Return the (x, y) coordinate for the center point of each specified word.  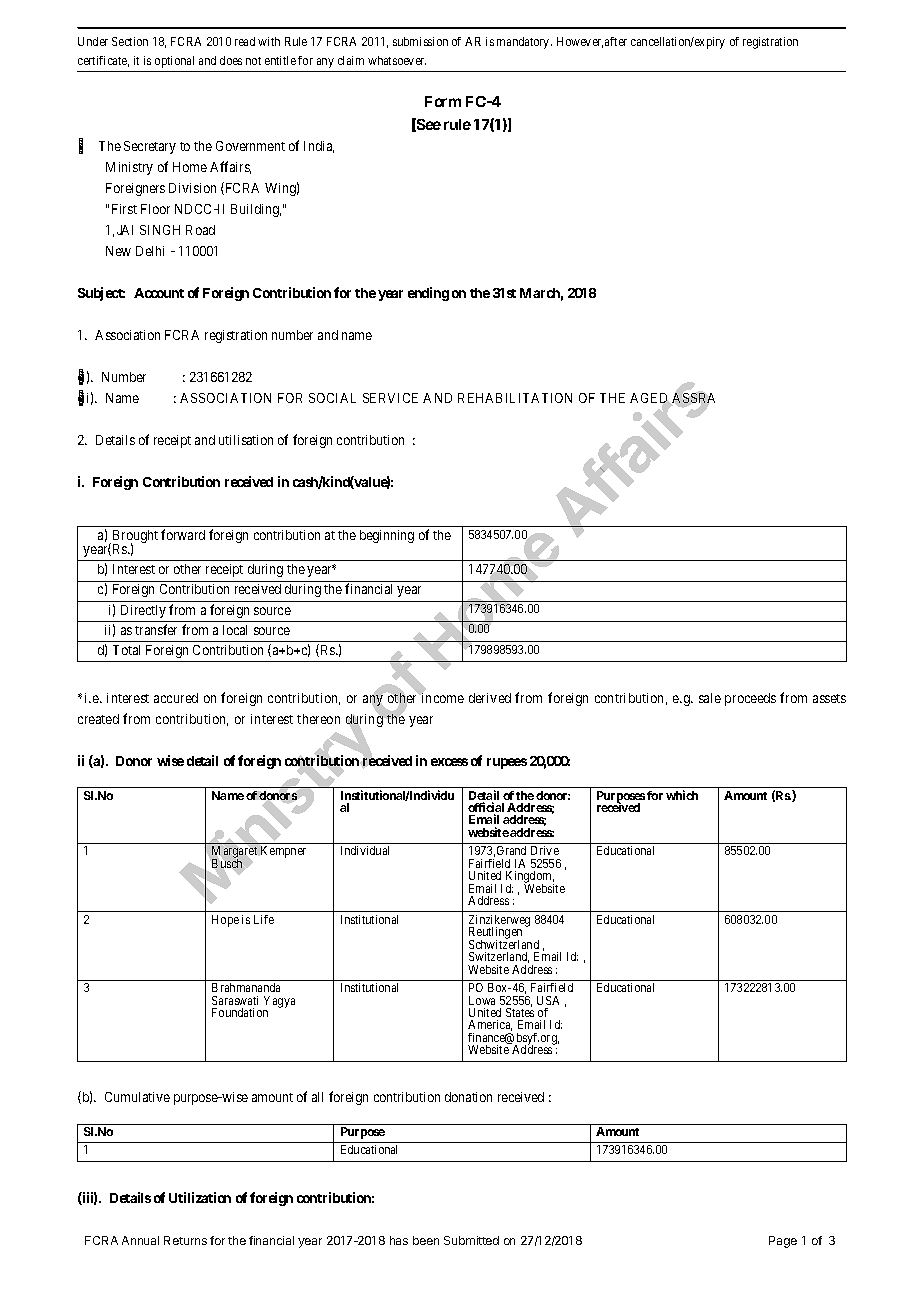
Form (443, 101)
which (682, 795)
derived (490, 698)
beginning (387, 536)
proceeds (750, 699)
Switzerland (499, 957)
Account (159, 293)
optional (174, 62)
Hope (225, 921)
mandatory (524, 43)
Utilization (200, 1197)
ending (428, 294)
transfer (156, 629)
